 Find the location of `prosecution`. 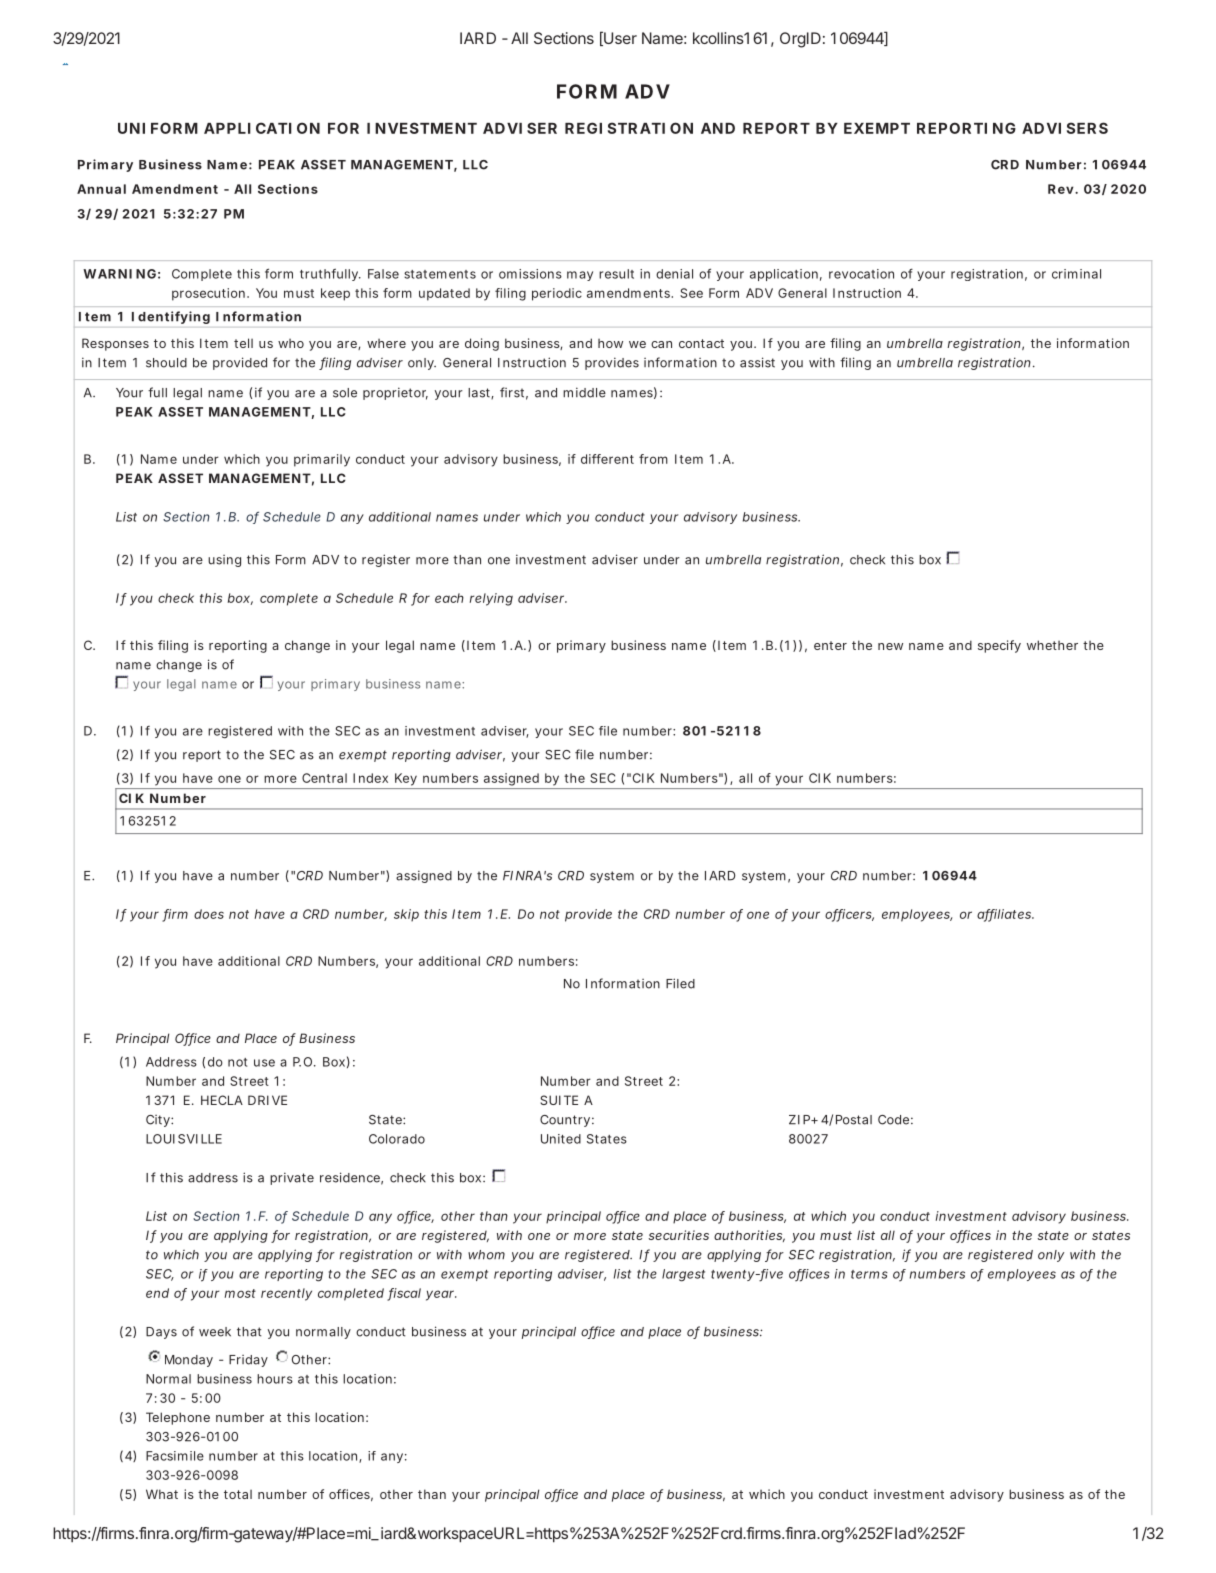

prosecution is located at coordinates (208, 294).
